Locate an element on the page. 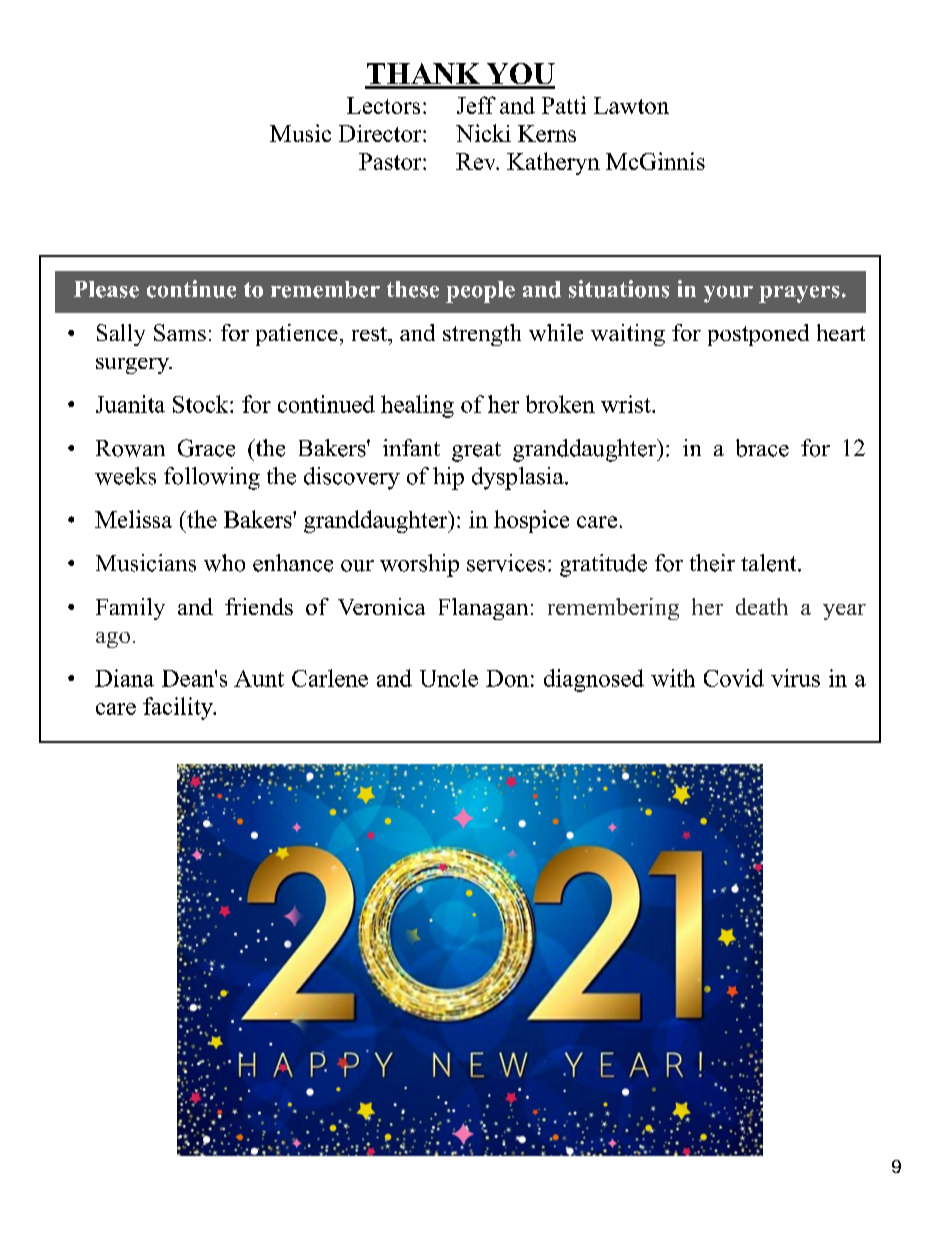 The height and width of the document is (1233, 952). services is located at coordinates (506, 563).
